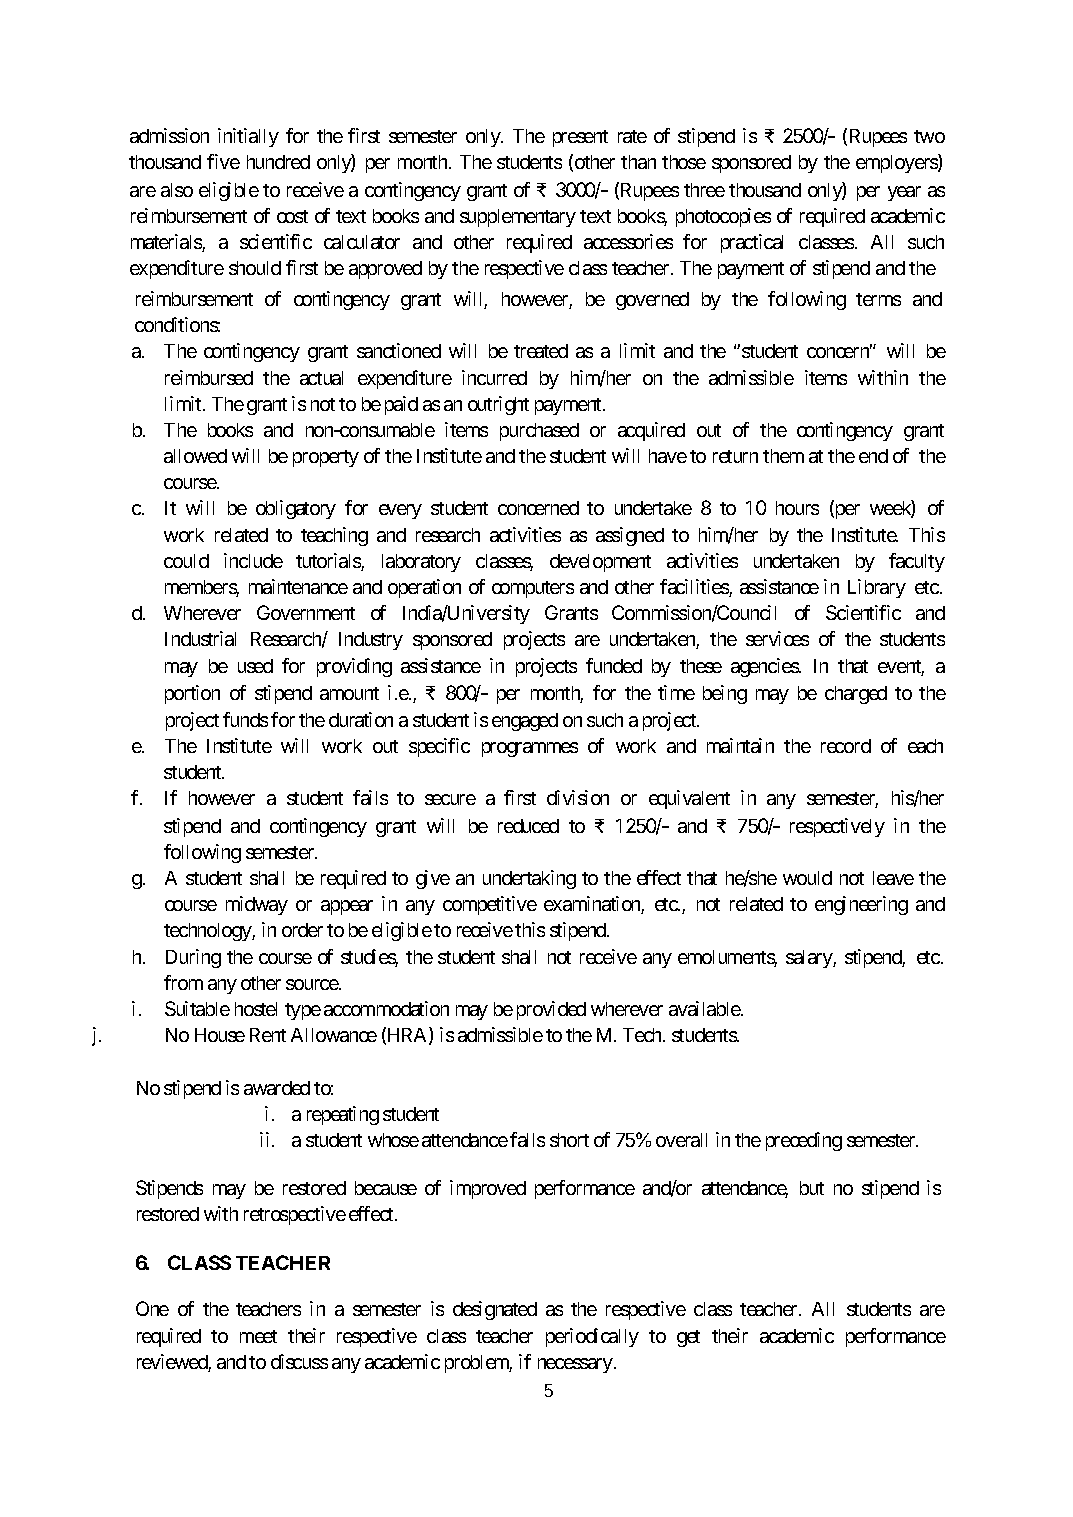 The height and width of the screenshot is (1517, 1073). What do you see at coordinates (529, 879) in the screenshot?
I see `undertaking` at bounding box center [529, 879].
